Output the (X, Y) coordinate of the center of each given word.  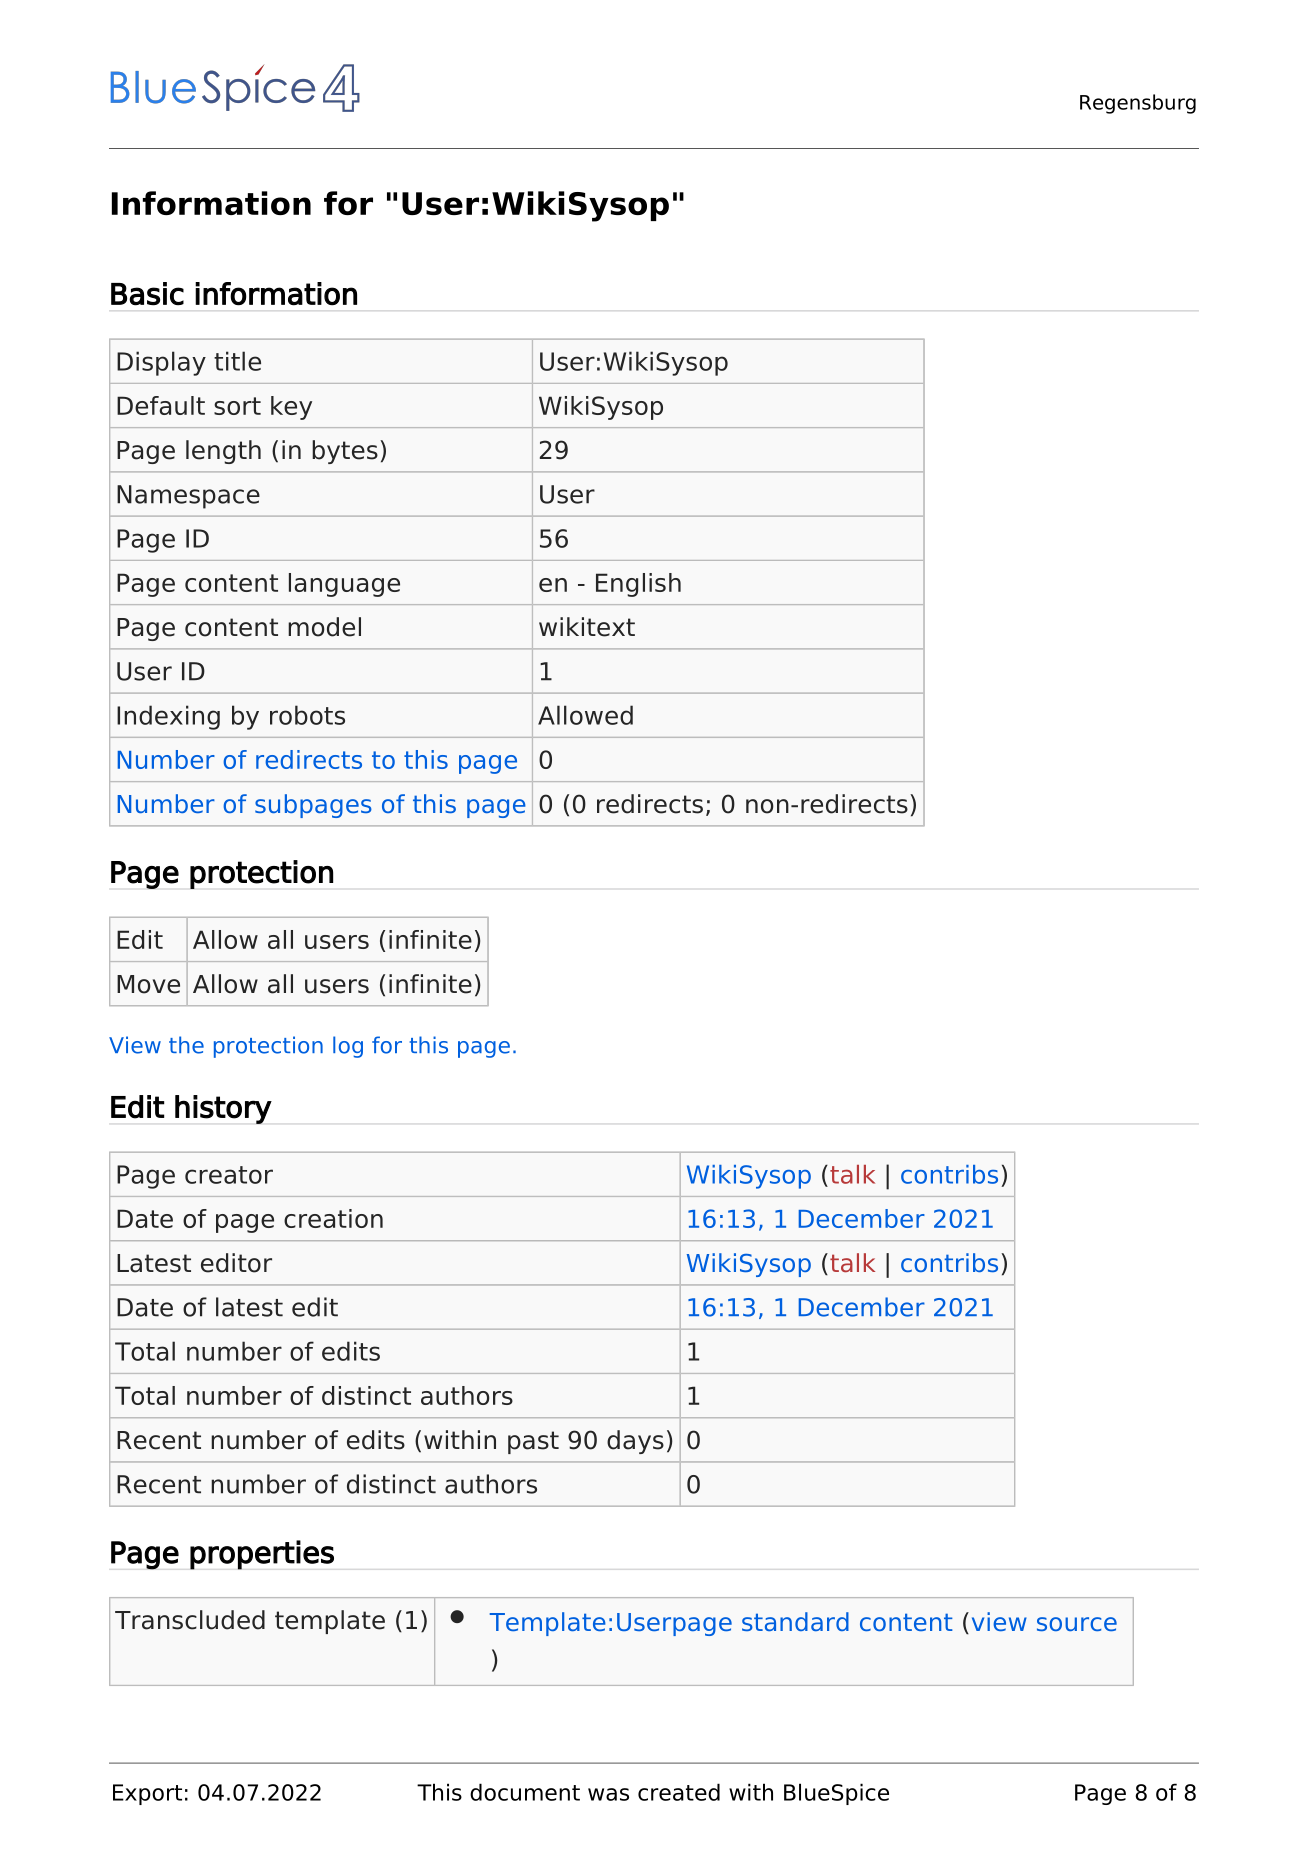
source (1077, 1624)
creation (333, 1218)
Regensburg (1138, 104)
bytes (345, 452)
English (638, 585)
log (348, 1047)
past (533, 1442)
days (635, 1442)
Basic (147, 294)
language (344, 585)
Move (148, 984)
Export (147, 1794)
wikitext (587, 627)
